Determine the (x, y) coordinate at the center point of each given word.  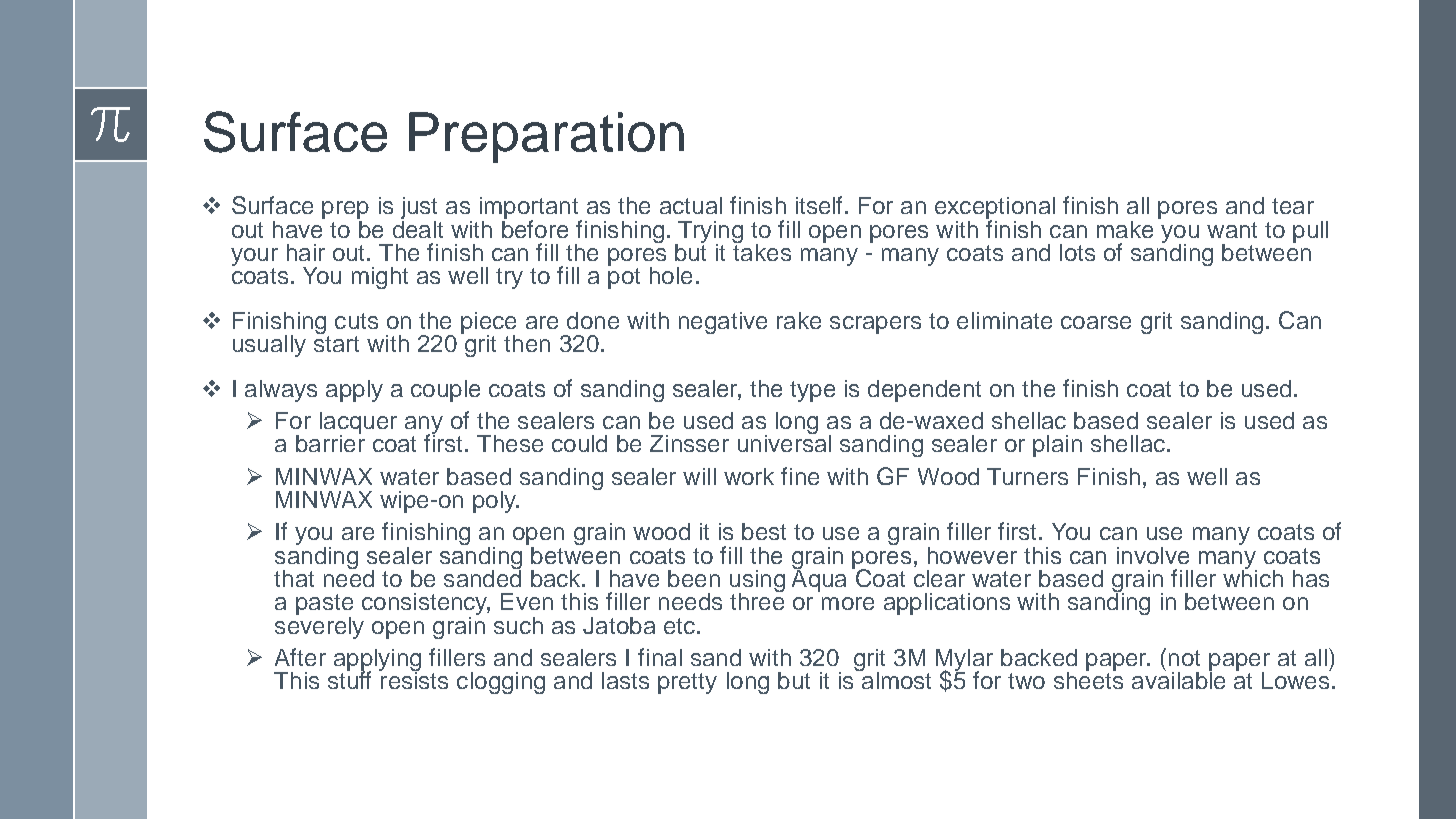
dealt (418, 228)
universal (784, 442)
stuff (349, 679)
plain (1057, 446)
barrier (330, 442)
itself (821, 205)
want (1232, 230)
